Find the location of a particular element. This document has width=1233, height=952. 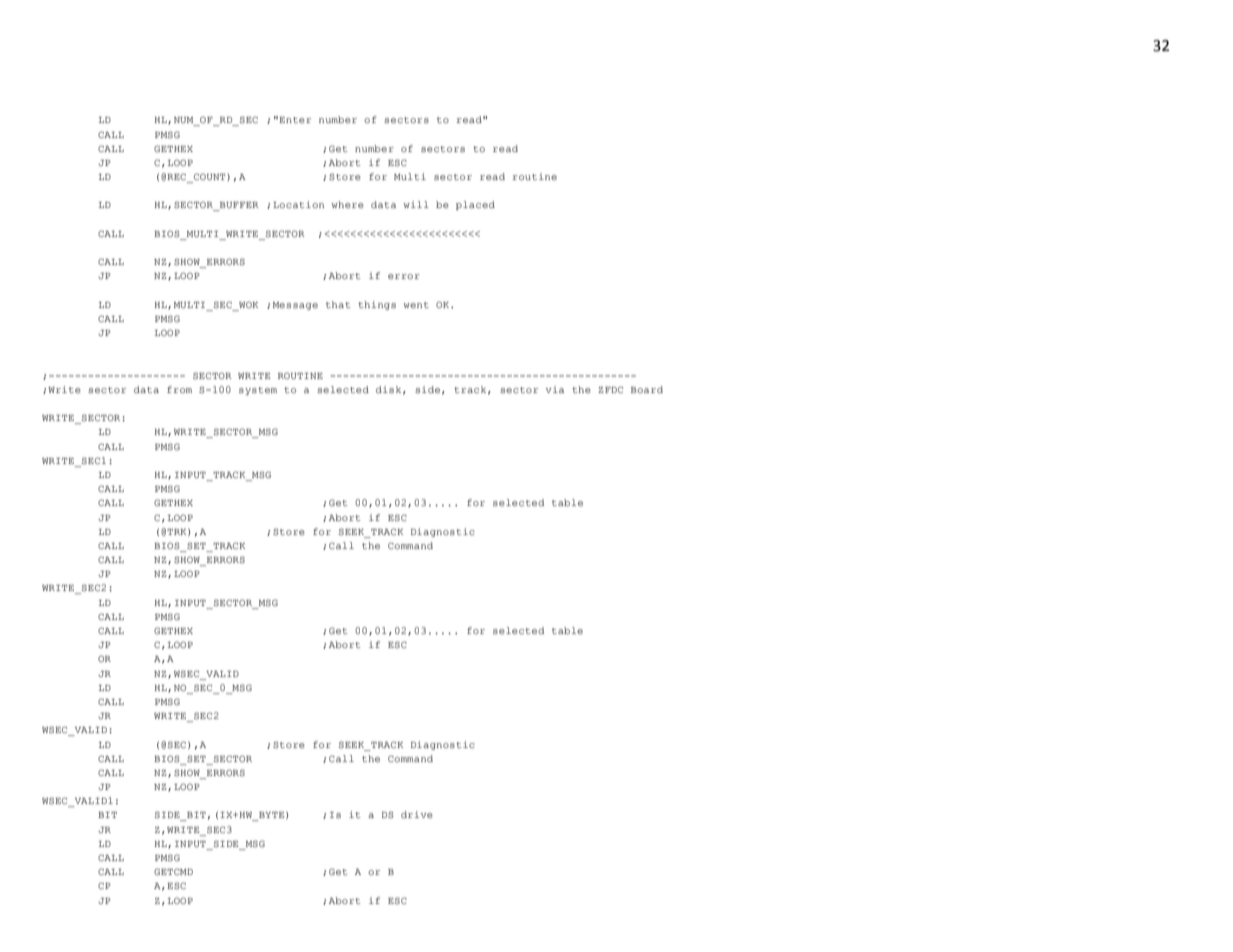

went is located at coordinates (416, 305).
